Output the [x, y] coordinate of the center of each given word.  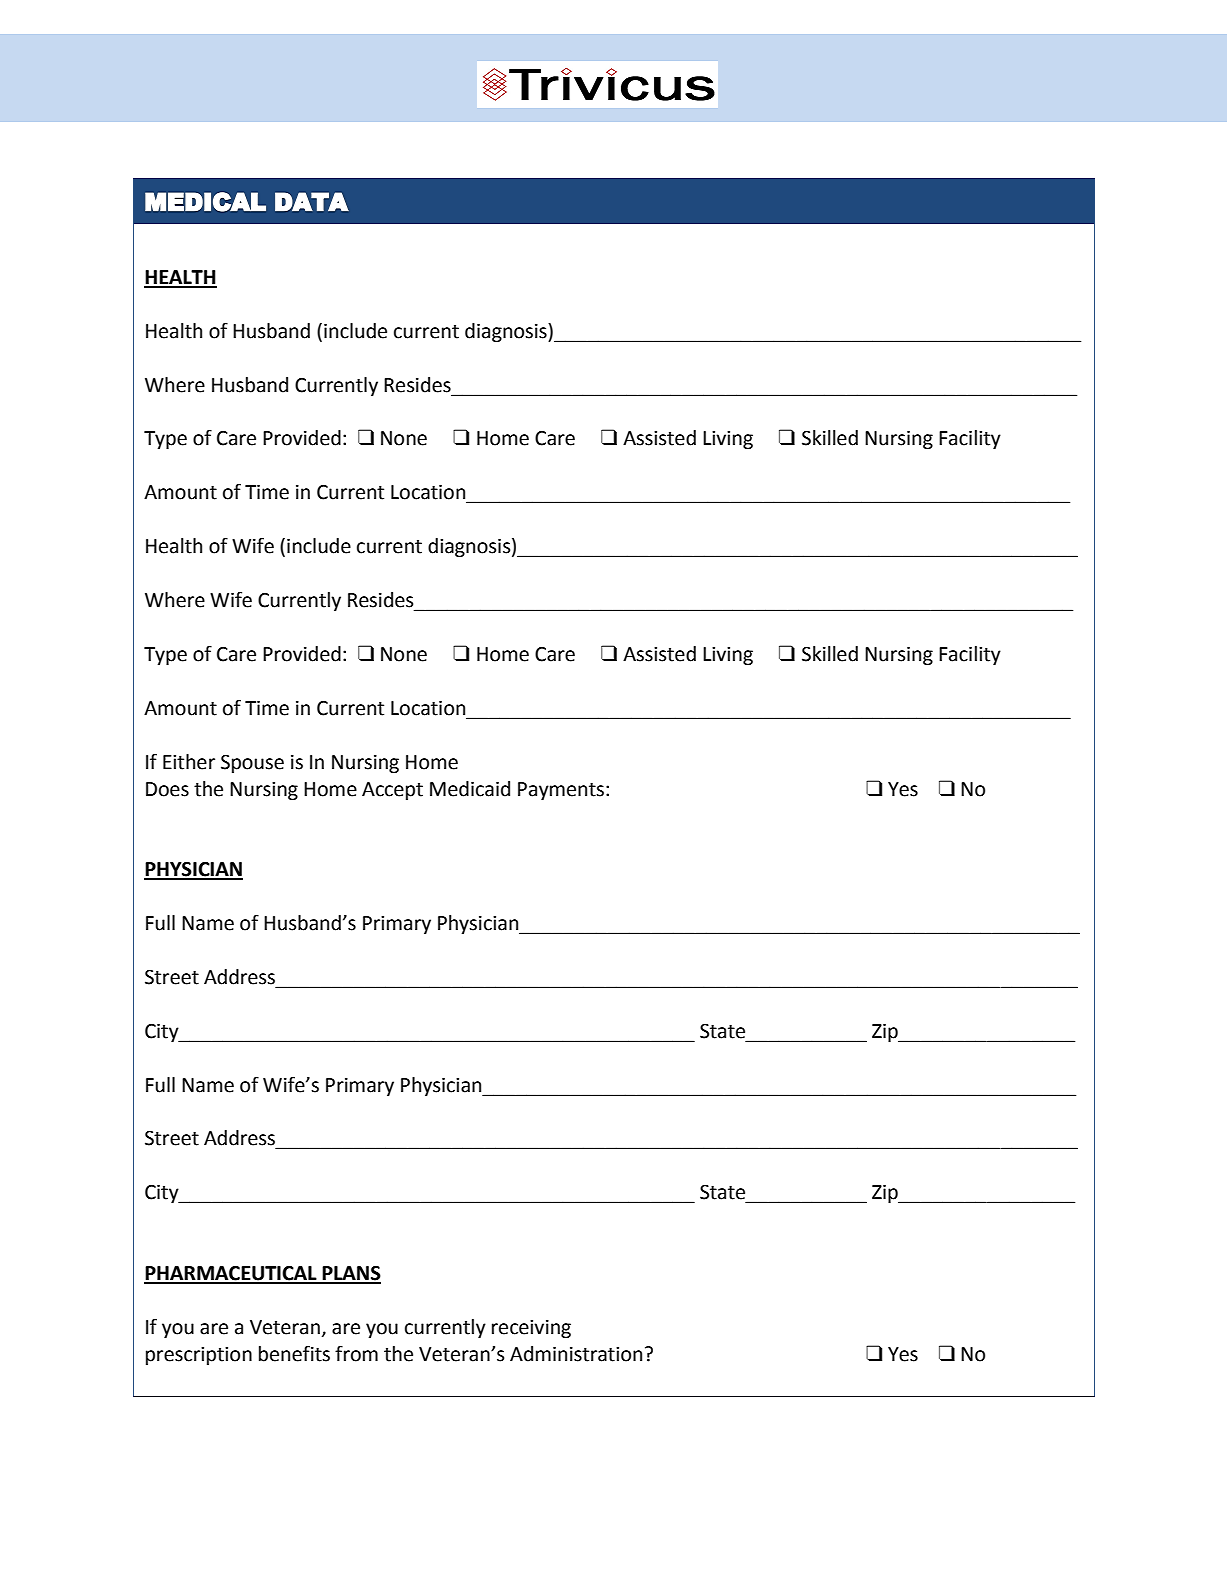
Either [189, 762]
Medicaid [470, 789]
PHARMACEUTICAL [231, 1274]
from [356, 1353]
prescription [199, 1356]
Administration [576, 1354]
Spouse [252, 764]
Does [167, 789]
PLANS [351, 1274]
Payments [561, 791]
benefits [294, 1353]
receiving [531, 1329]
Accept [392, 791]
